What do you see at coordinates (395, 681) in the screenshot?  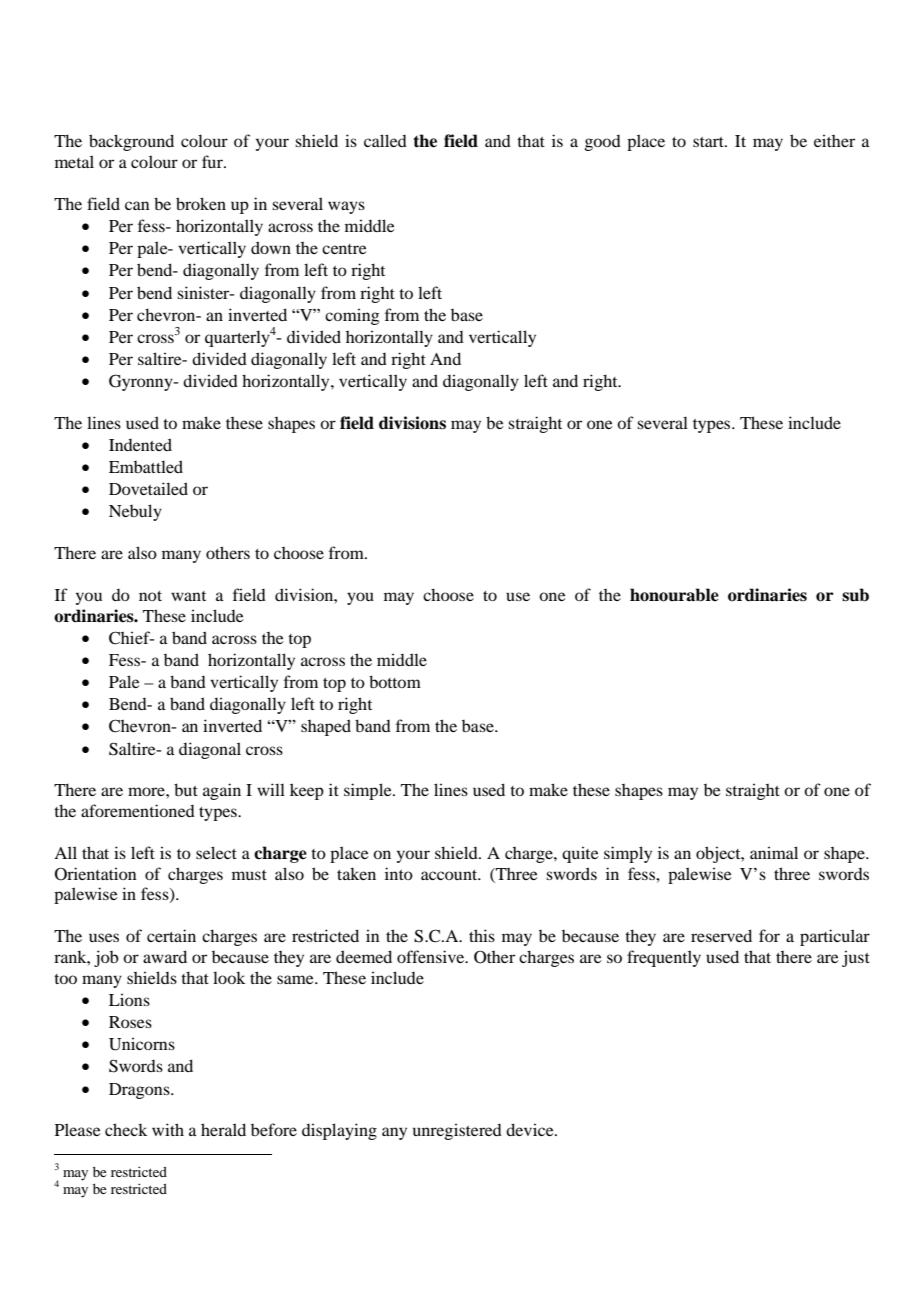 I see `bottom` at bounding box center [395, 681].
